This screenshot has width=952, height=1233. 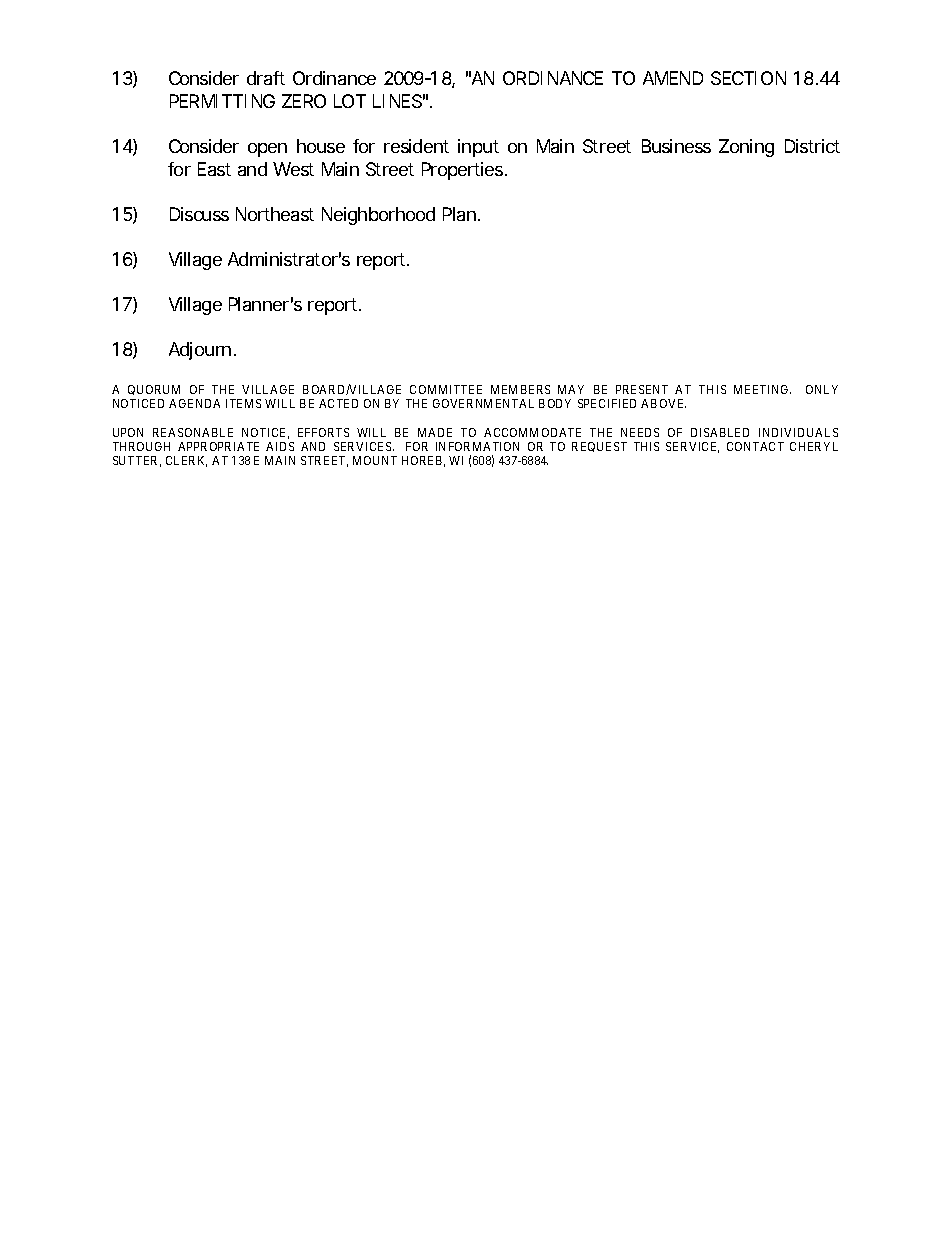 What do you see at coordinates (222, 101) in the screenshot?
I see `PERMITTING` at bounding box center [222, 101].
